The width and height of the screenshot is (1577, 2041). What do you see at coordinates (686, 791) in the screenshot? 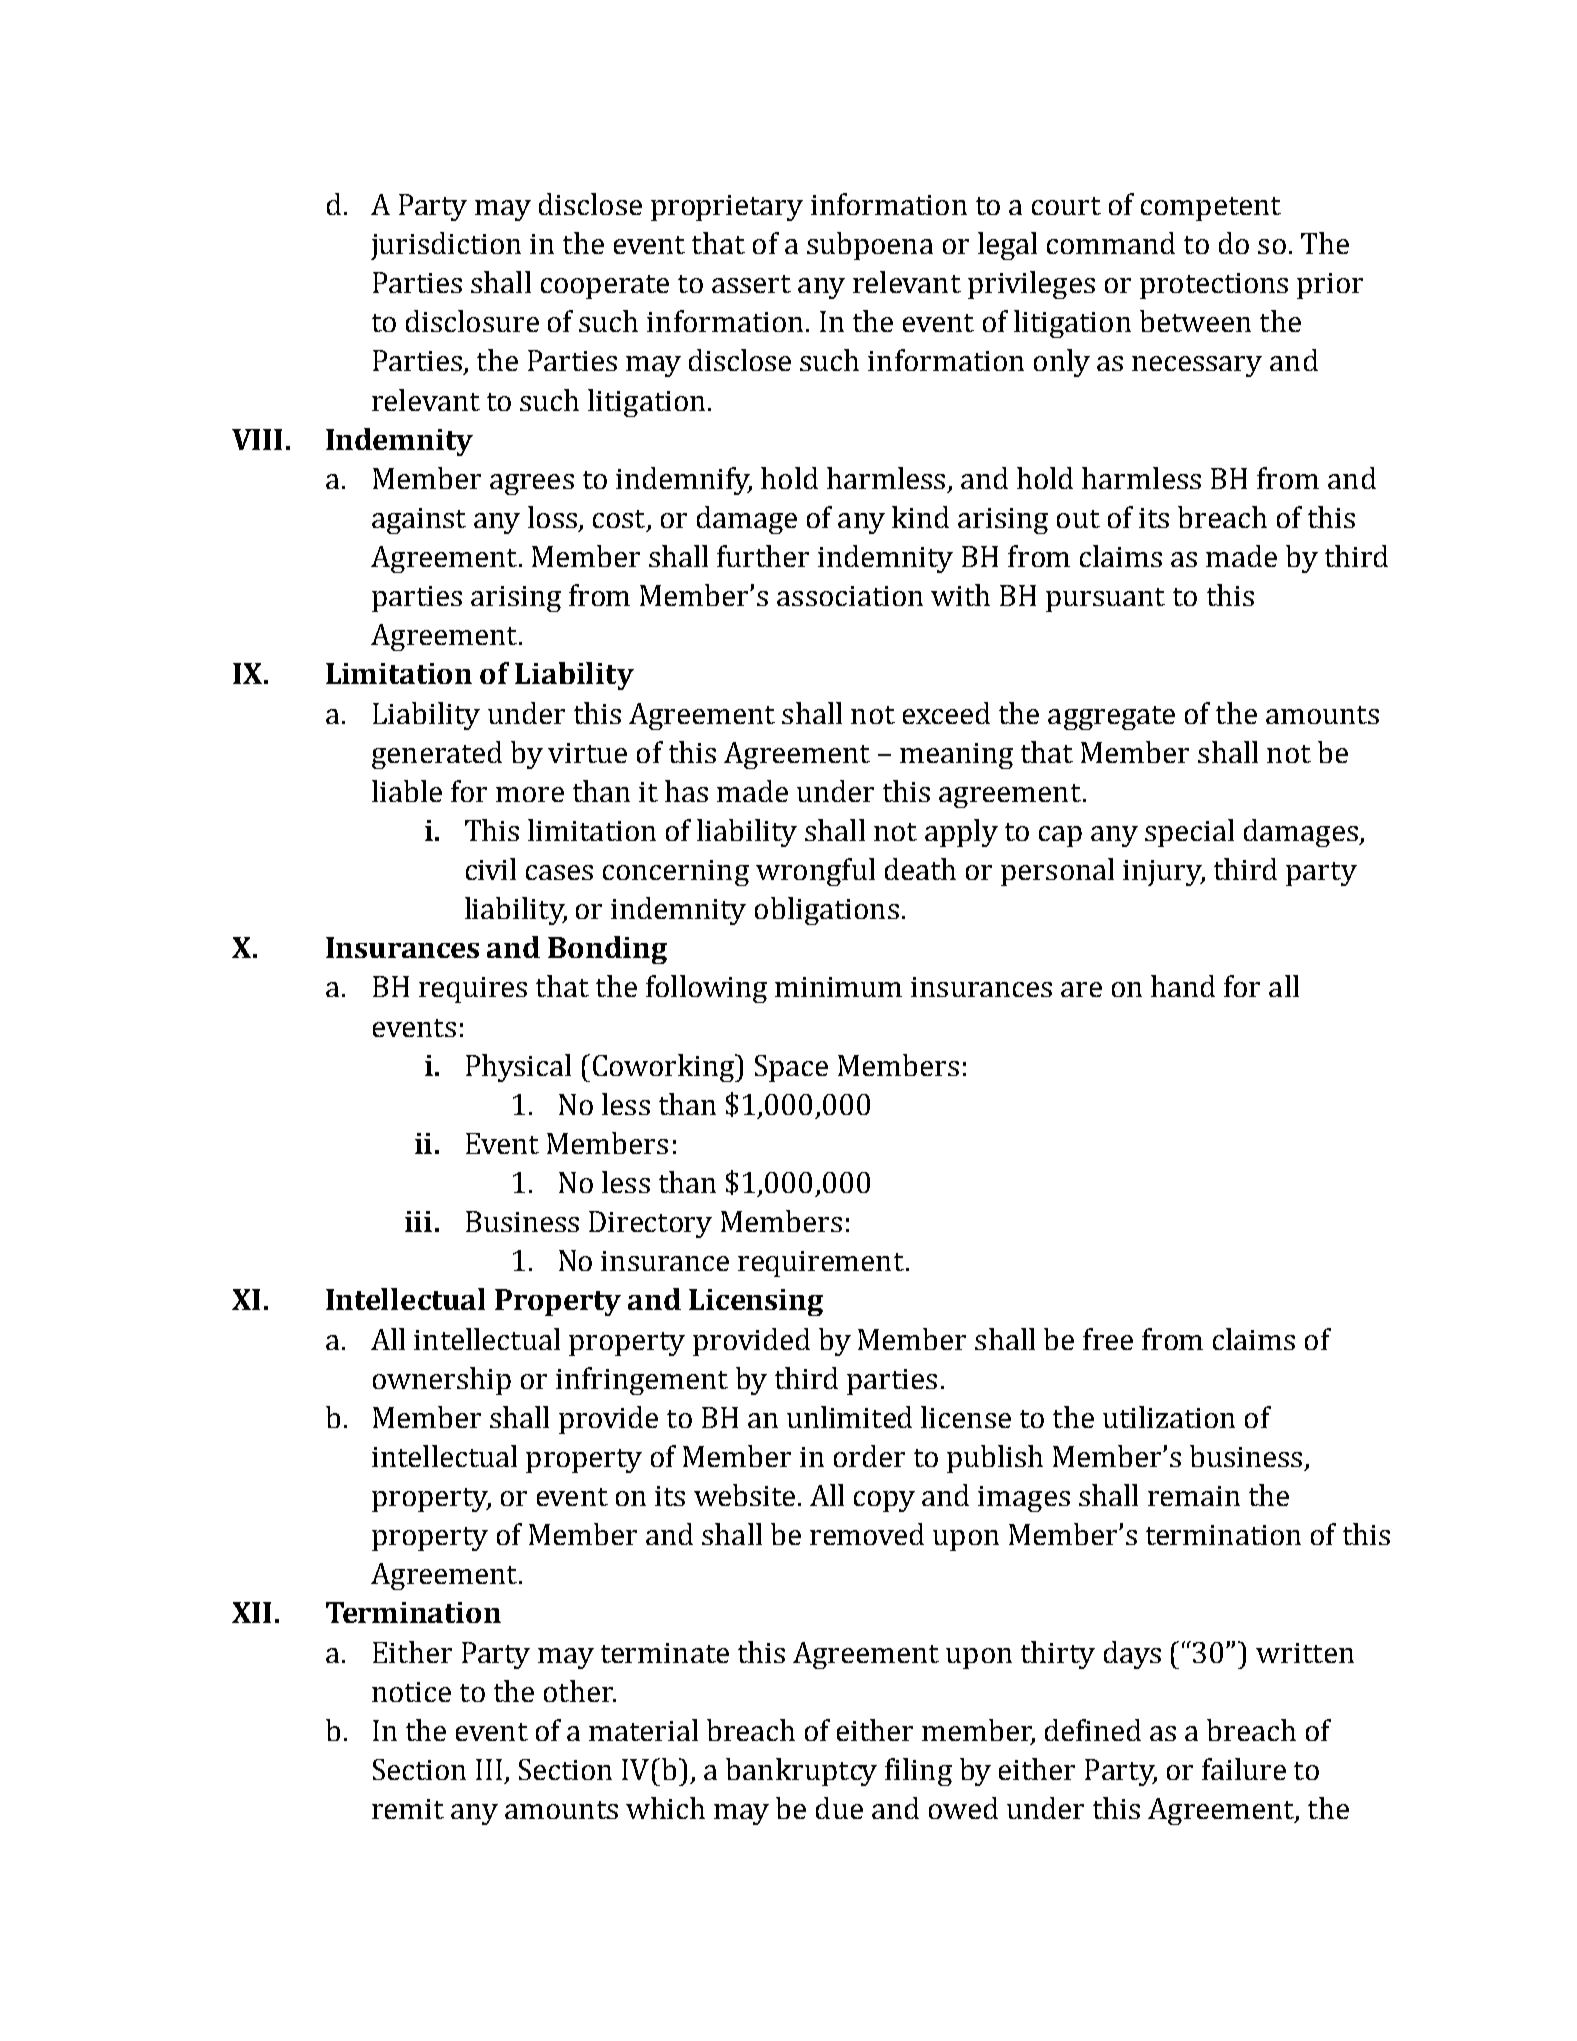
I see `has` at bounding box center [686, 791].
